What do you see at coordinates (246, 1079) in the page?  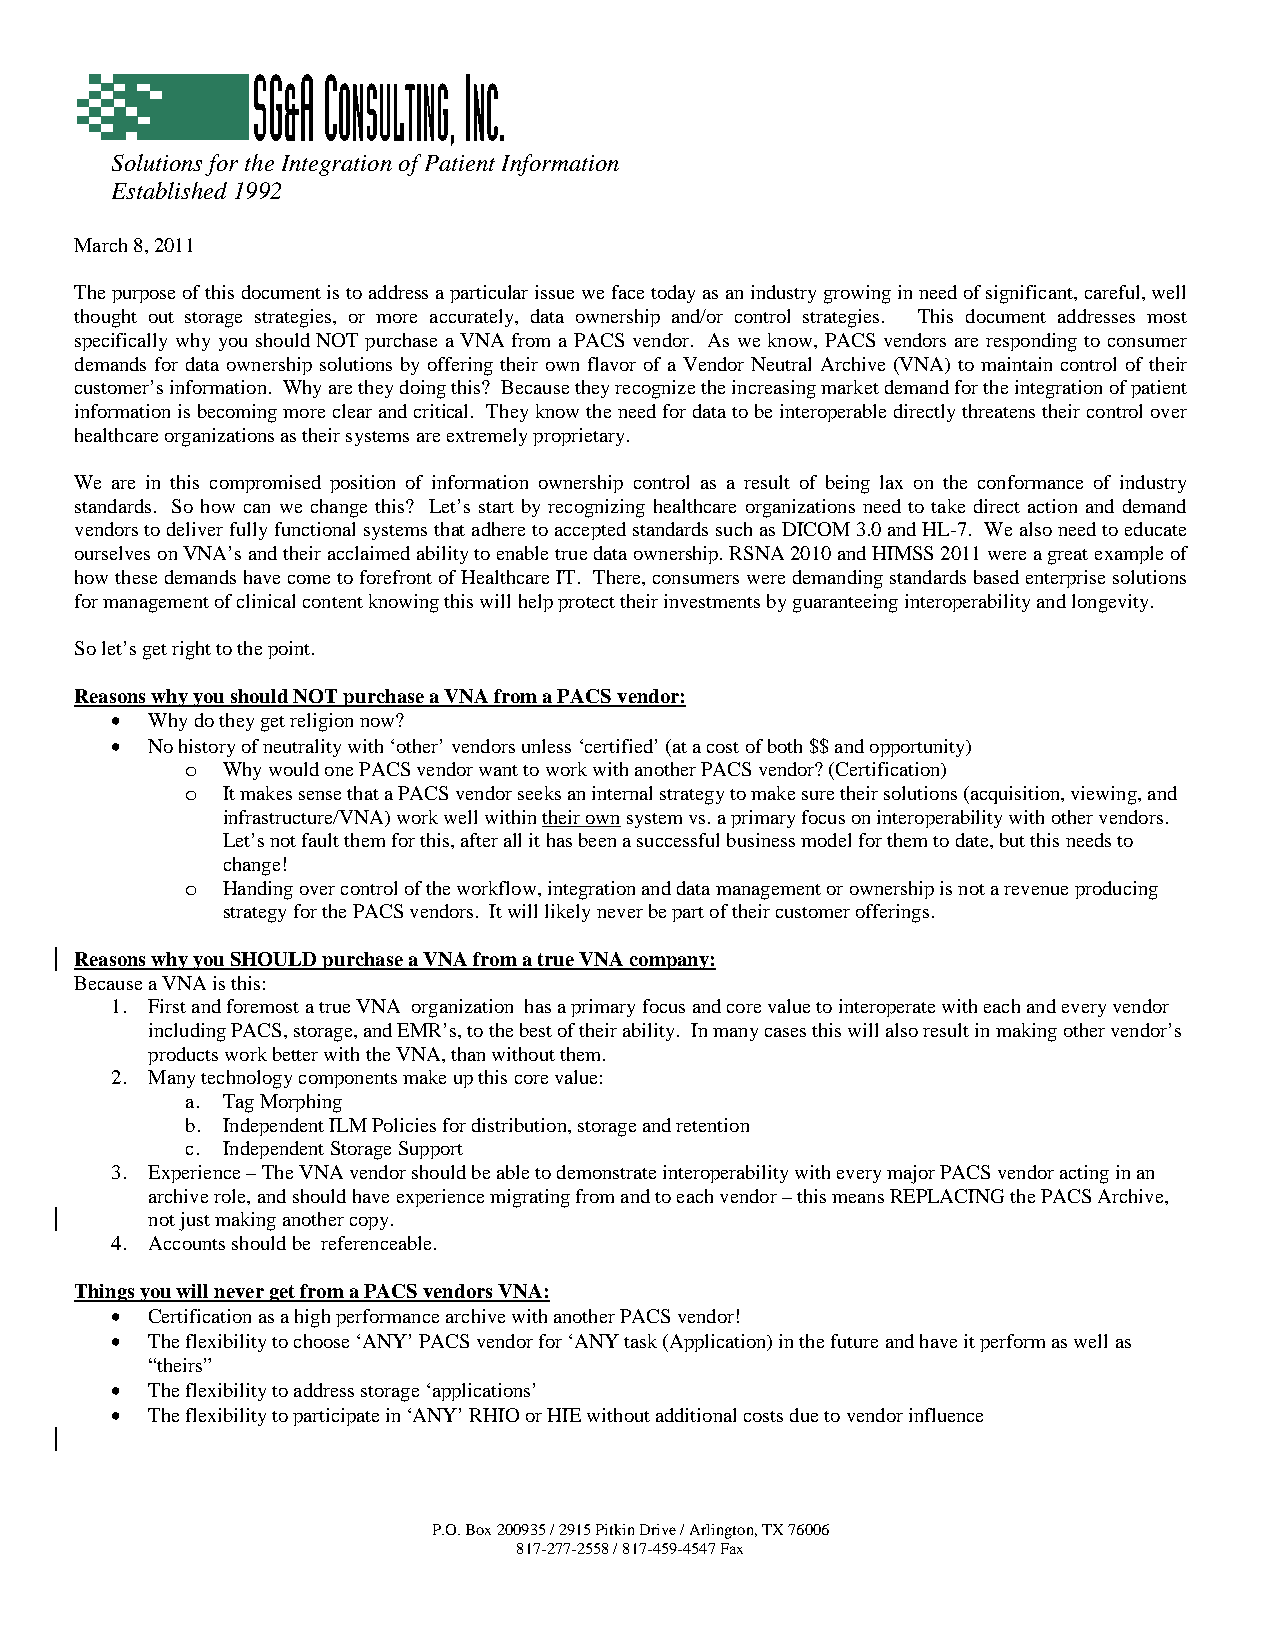 I see `technology` at bounding box center [246, 1079].
